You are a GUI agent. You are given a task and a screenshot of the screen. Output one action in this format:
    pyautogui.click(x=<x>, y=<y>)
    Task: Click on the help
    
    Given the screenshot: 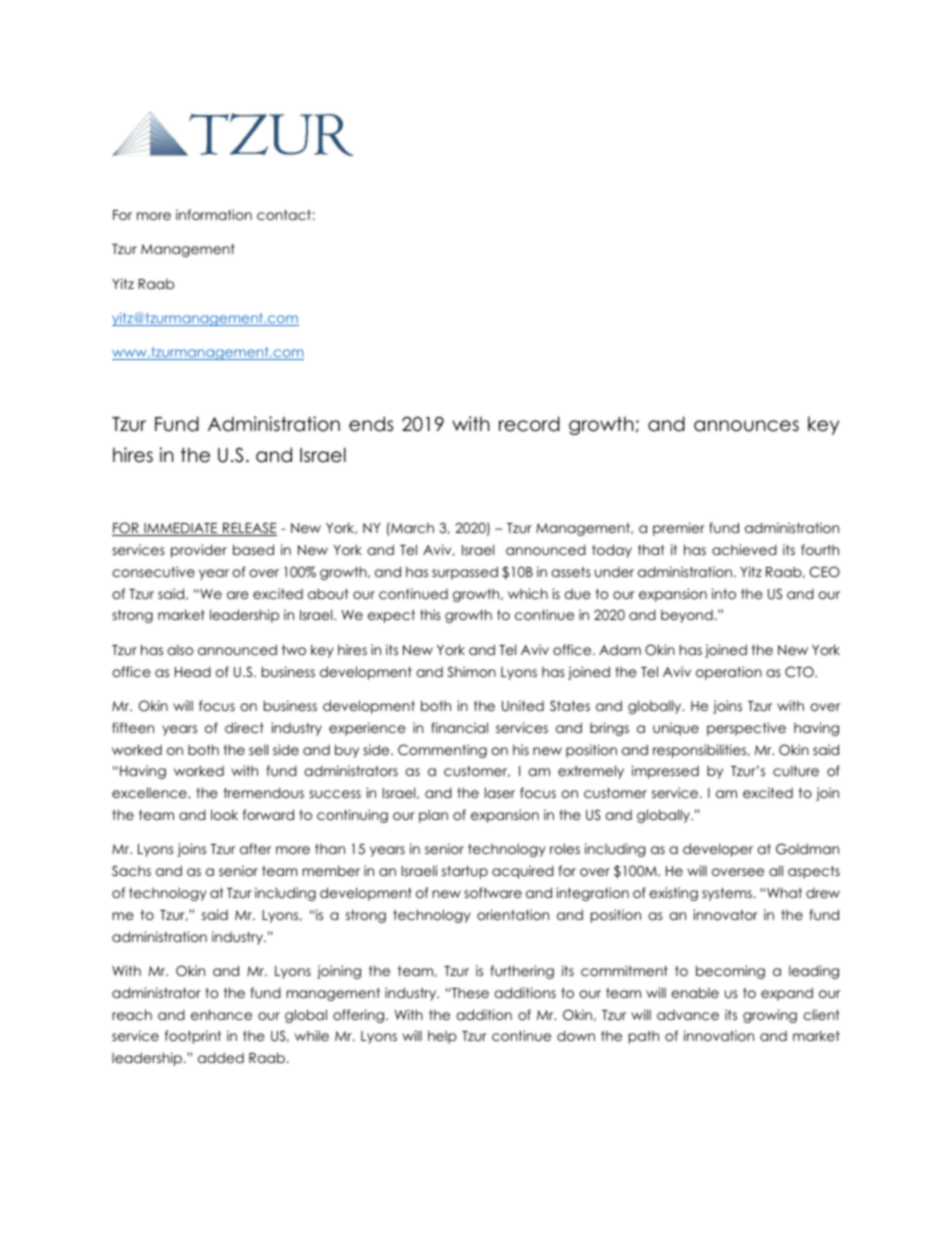 What is the action you would take?
    pyautogui.click(x=442, y=1037)
